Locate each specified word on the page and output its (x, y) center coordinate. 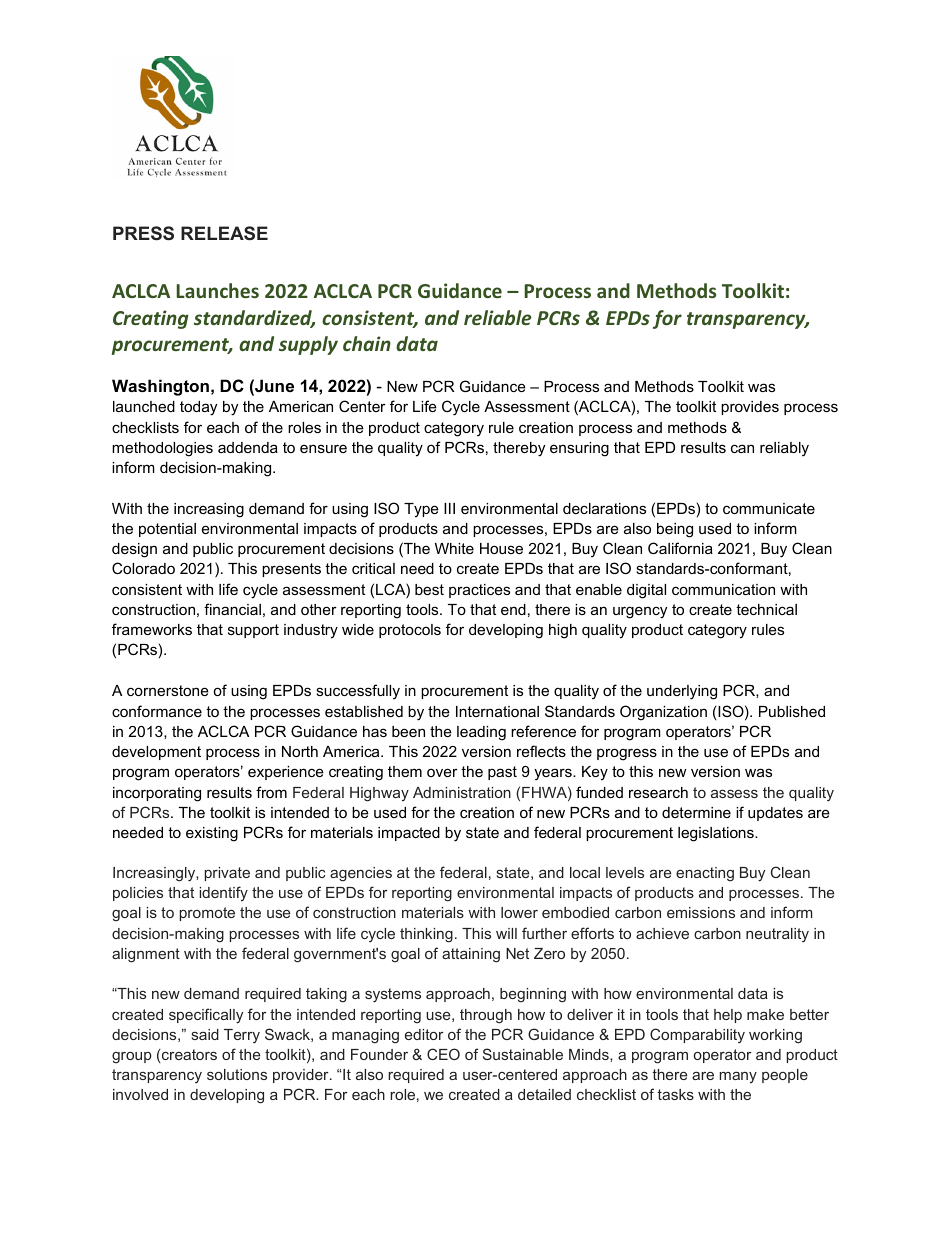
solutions (237, 1074)
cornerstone (168, 690)
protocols (410, 631)
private (227, 874)
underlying (682, 692)
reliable (498, 317)
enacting (705, 874)
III (449, 508)
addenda (248, 447)
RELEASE (224, 233)
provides (750, 408)
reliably (784, 449)
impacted (409, 834)
